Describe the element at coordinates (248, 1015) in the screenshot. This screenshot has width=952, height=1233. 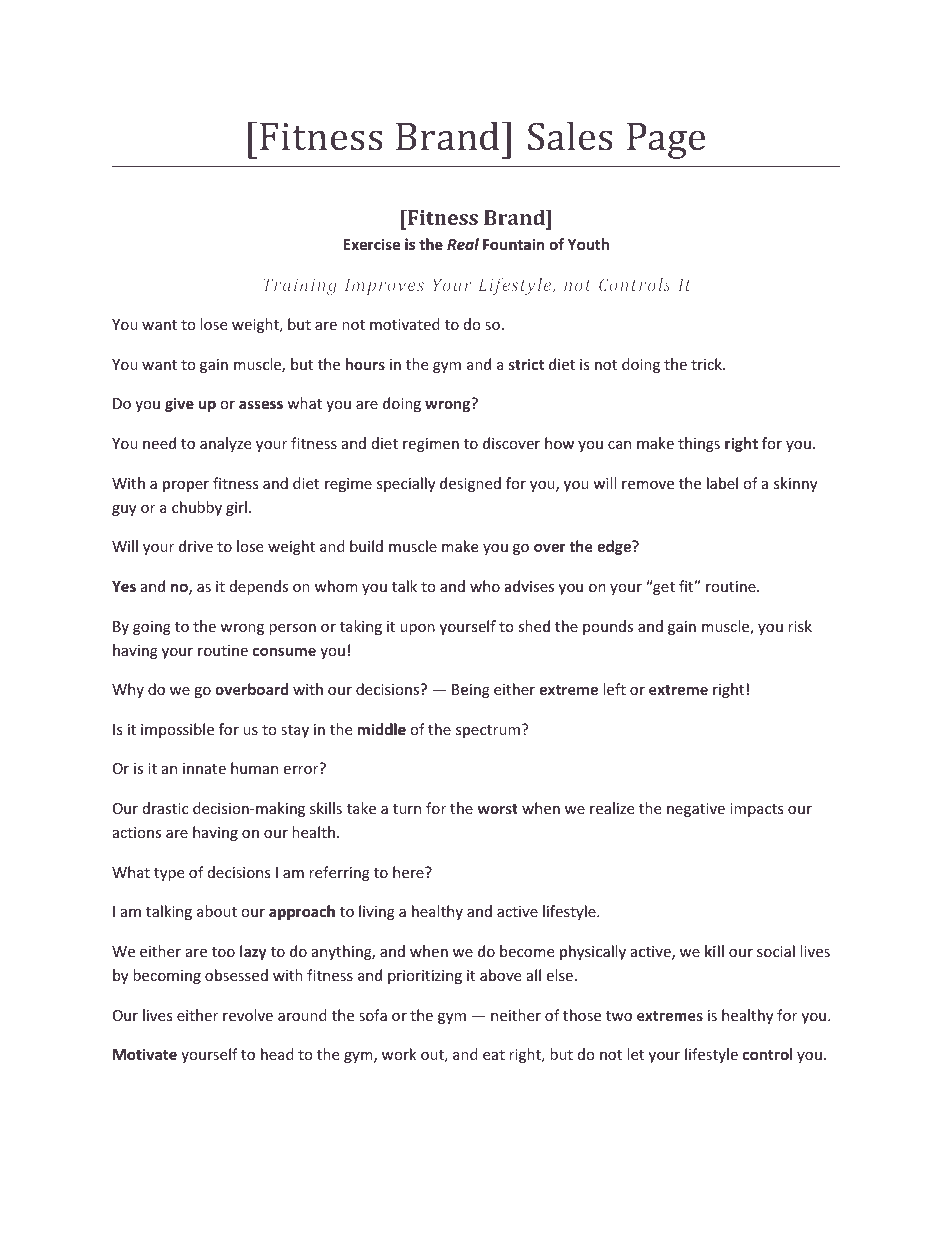
I see `revolve` at that location.
